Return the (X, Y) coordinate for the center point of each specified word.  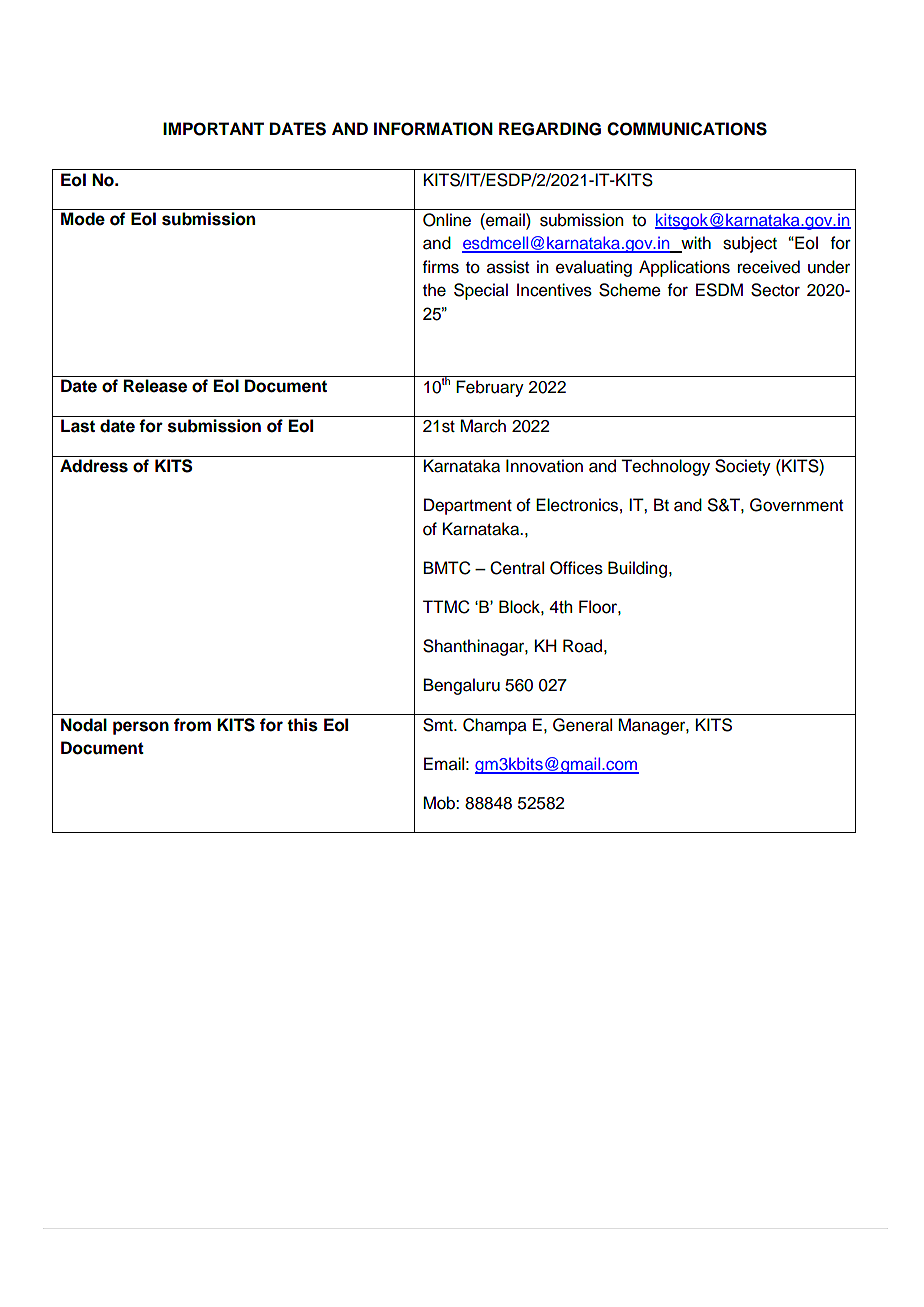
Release (155, 386)
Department (468, 506)
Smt (439, 725)
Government (796, 505)
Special (481, 291)
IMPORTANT (213, 129)
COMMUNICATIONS (687, 129)
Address (94, 466)
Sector (775, 290)
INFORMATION (433, 129)
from (192, 725)
